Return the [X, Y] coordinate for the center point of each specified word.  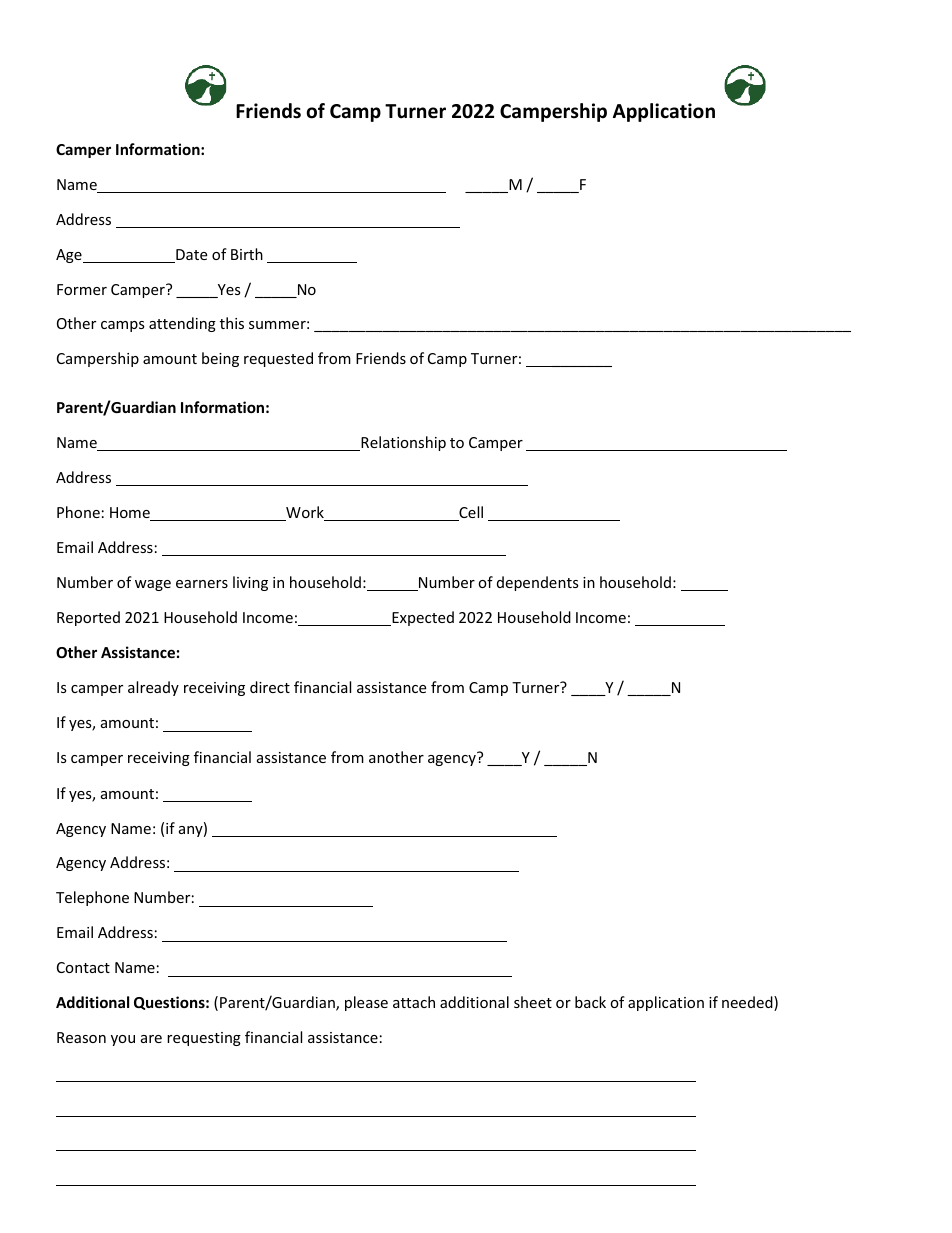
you [123, 1040]
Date [190, 256]
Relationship [402, 443]
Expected [422, 618]
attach [414, 1002]
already [153, 688]
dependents [538, 583]
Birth [247, 254]
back [590, 1002]
